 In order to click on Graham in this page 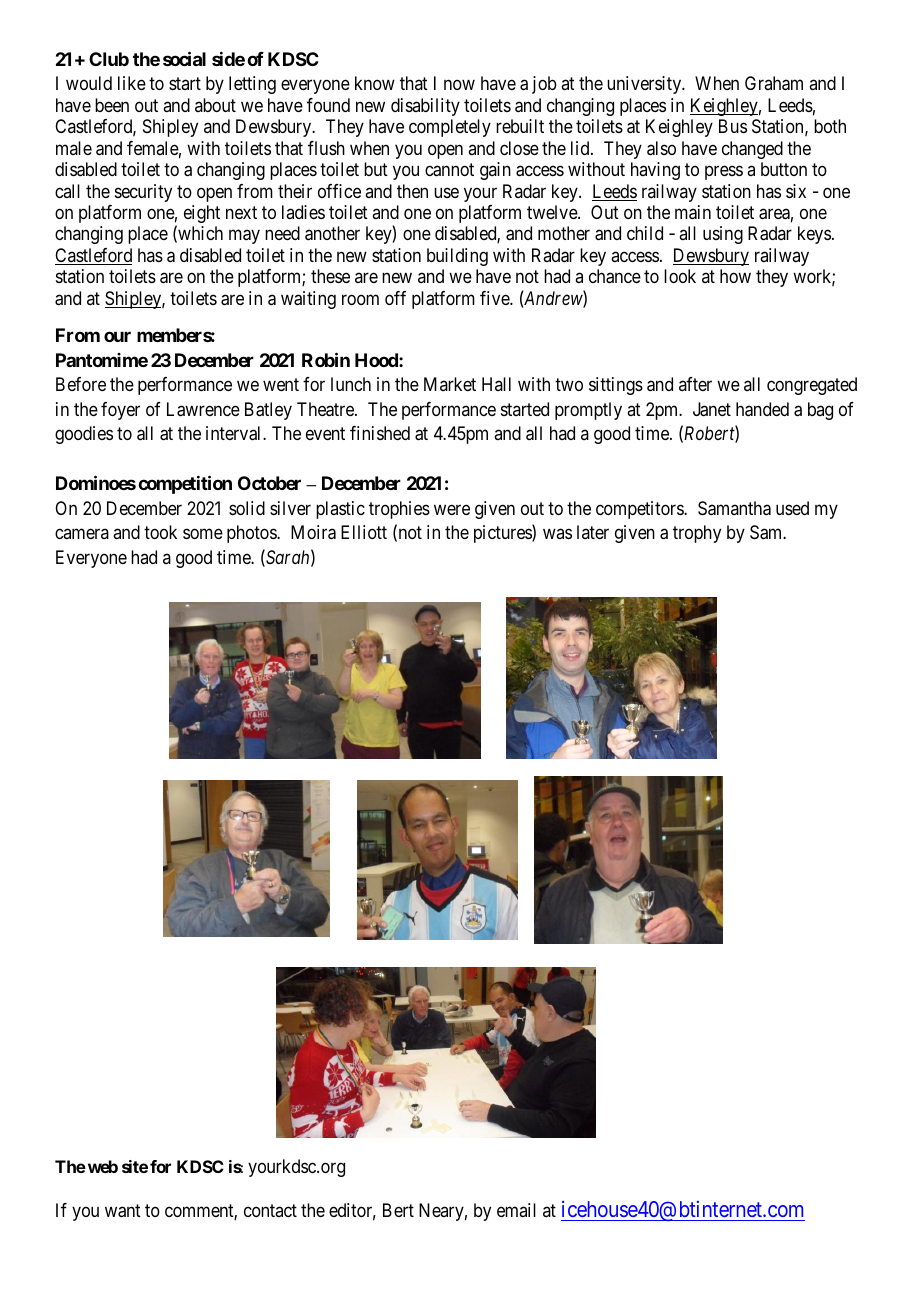, I will do `click(774, 83)`.
